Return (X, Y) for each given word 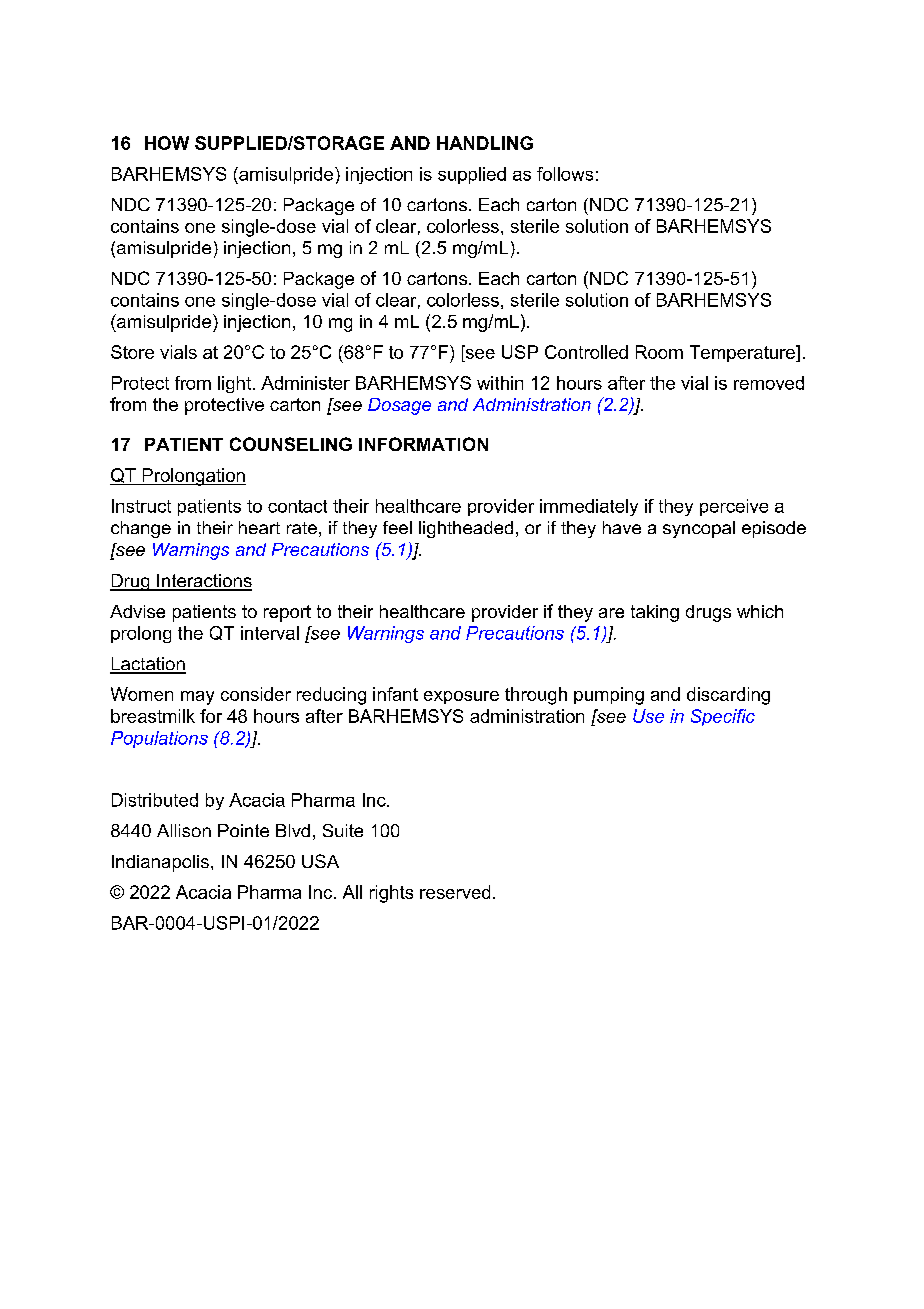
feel (397, 527)
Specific (723, 717)
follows (565, 174)
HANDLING (485, 143)
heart (259, 527)
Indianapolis (160, 863)
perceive (734, 507)
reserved (455, 892)
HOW (167, 143)
